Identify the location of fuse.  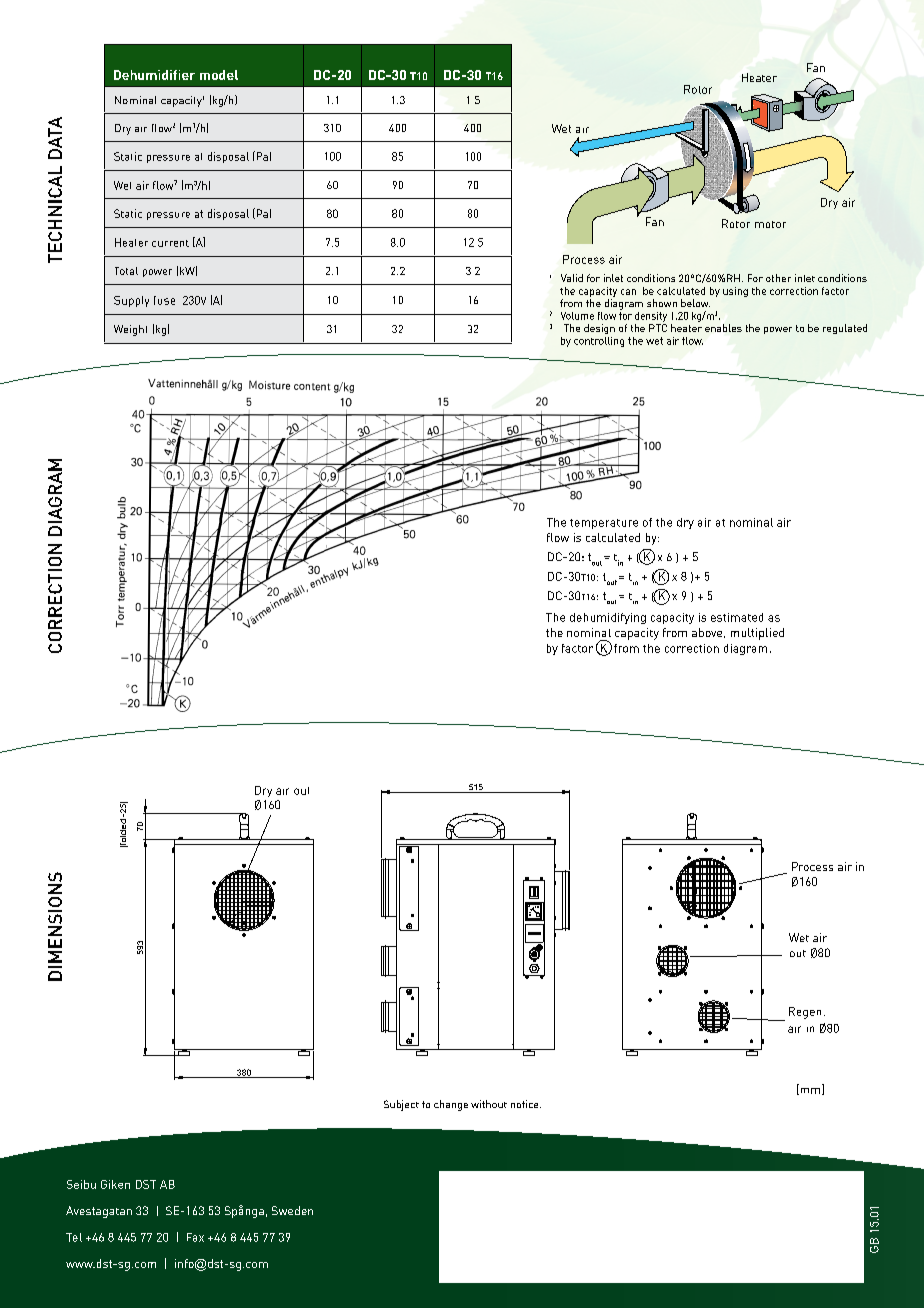
(164, 300).
